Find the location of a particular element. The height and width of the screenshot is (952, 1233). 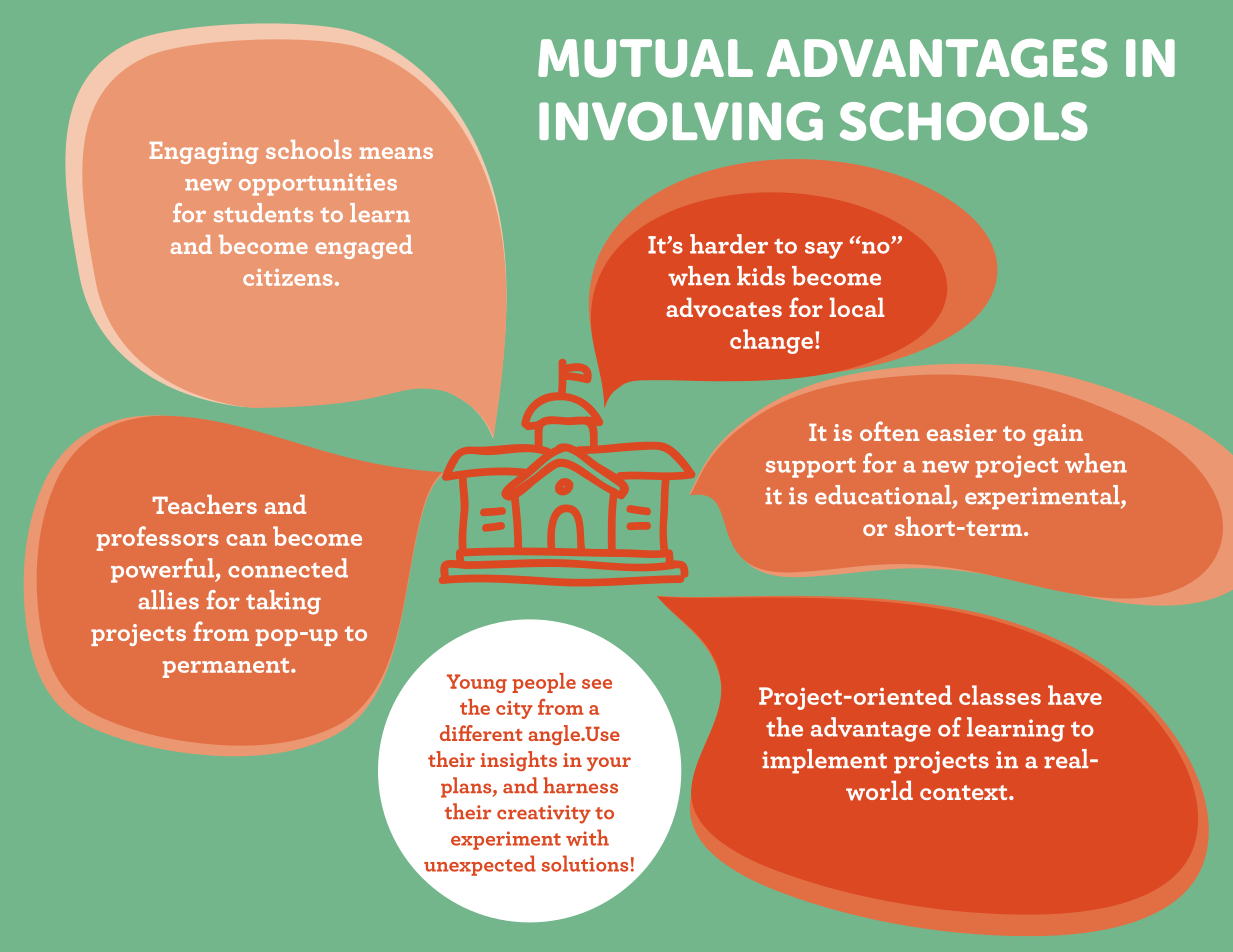

taking is located at coordinates (283, 602).
